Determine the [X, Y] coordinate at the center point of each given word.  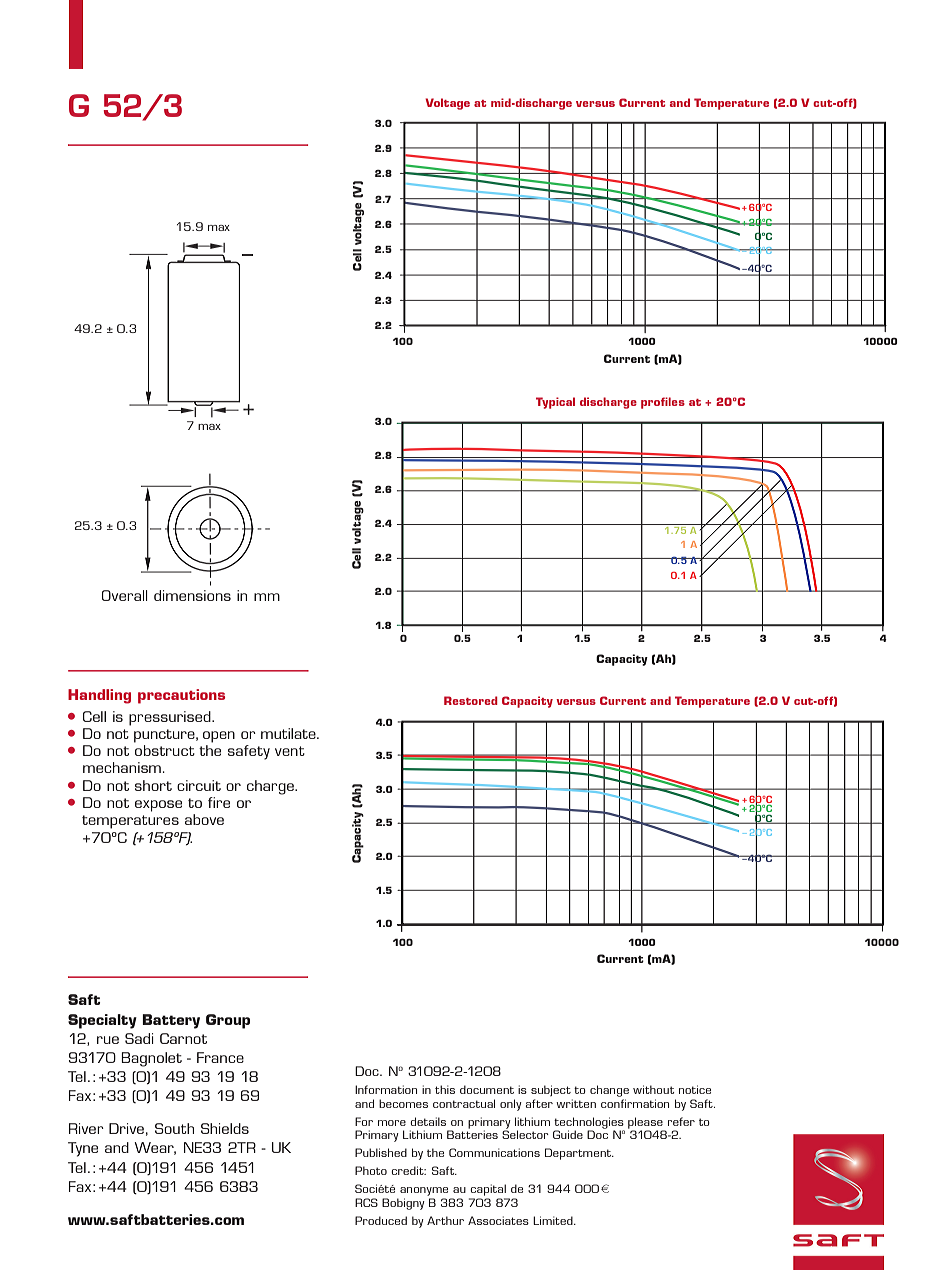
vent [290, 751]
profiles [663, 403]
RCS [366, 1202]
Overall [125, 595]
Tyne [83, 1149]
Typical [555, 403]
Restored [471, 700]
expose [158, 806]
